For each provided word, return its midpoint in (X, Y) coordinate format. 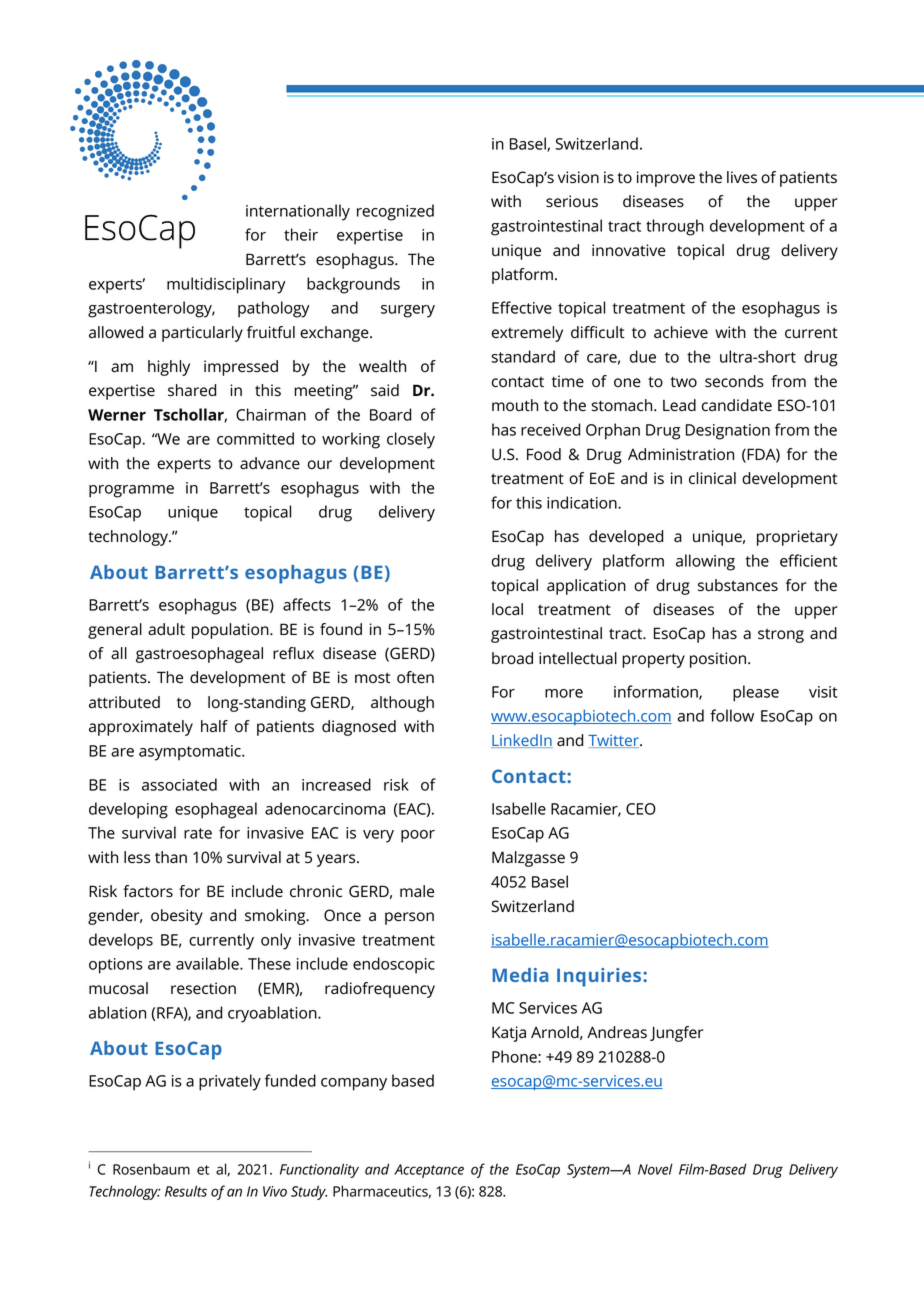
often (415, 677)
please (756, 693)
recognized (395, 212)
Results (186, 1191)
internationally (298, 212)
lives (742, 177)
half (214, 726)
